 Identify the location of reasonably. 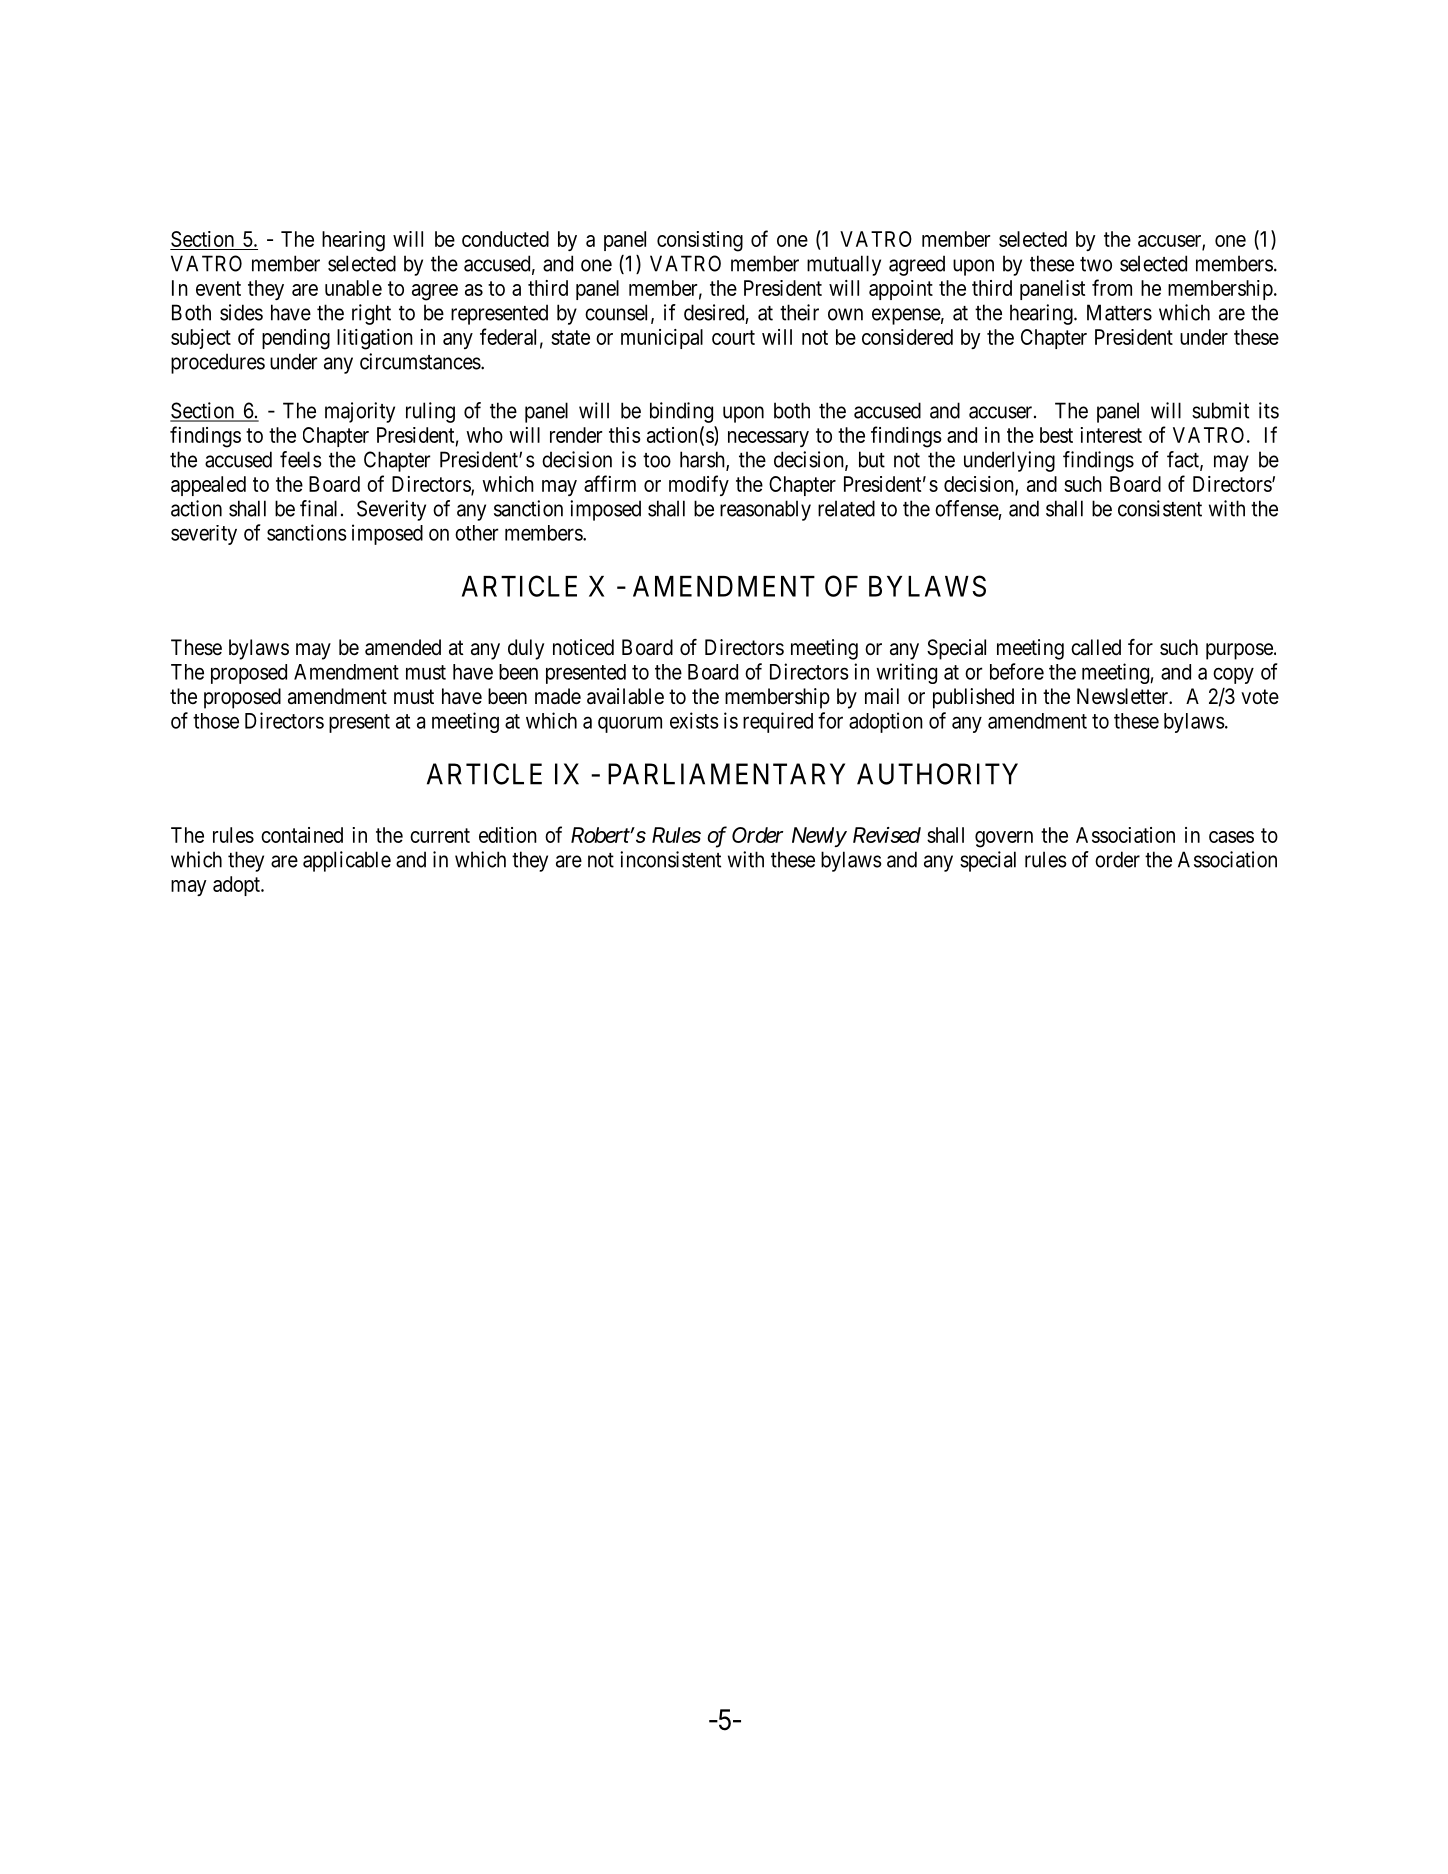
(765, 510).
